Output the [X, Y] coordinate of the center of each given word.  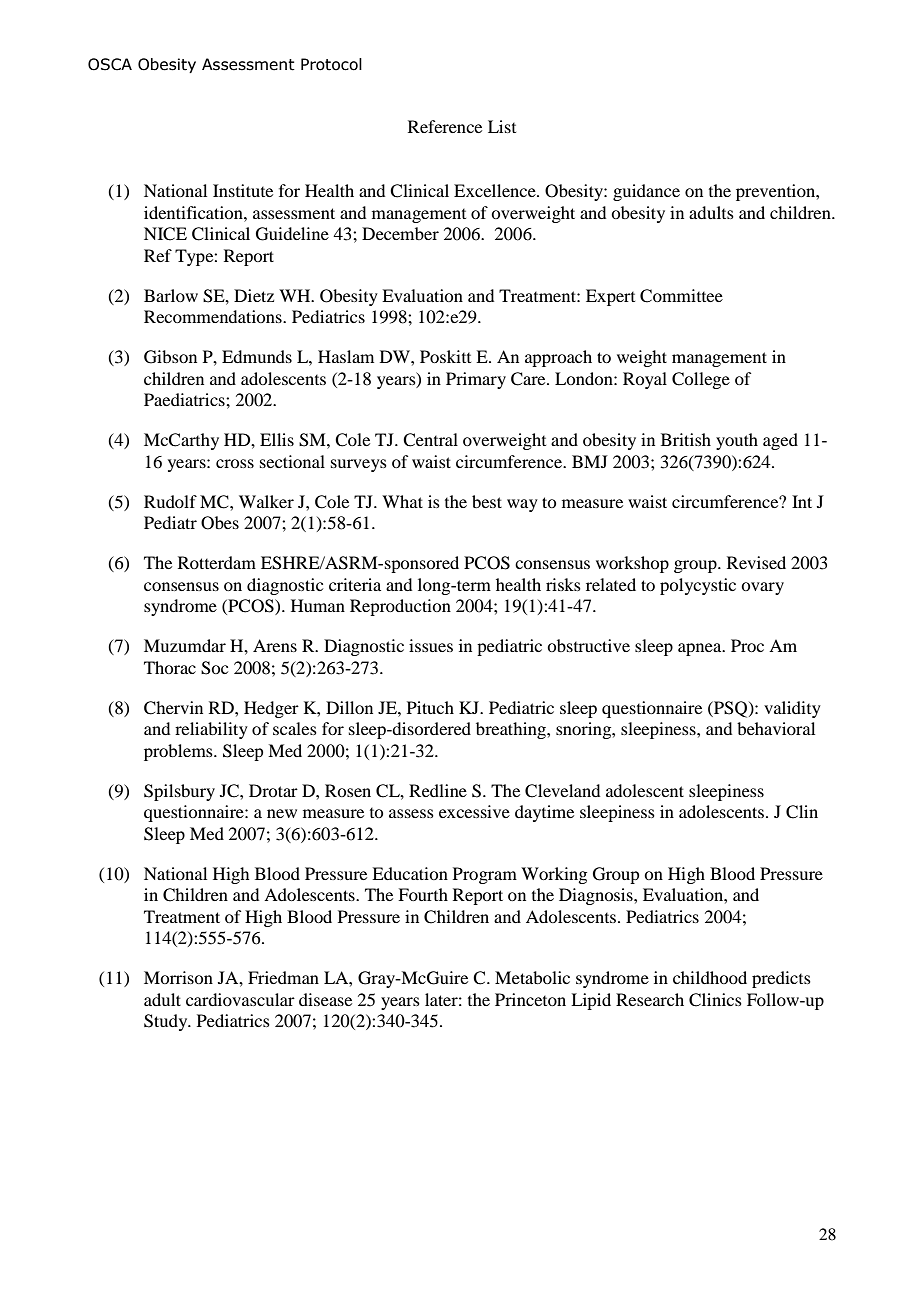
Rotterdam [217, 562]
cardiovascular [240, 999]
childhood [710, 977]
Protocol [331, 64]
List [502, 126]
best [487, 501]
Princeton [530, 999]
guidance [646, 192]
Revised [756, 562]
